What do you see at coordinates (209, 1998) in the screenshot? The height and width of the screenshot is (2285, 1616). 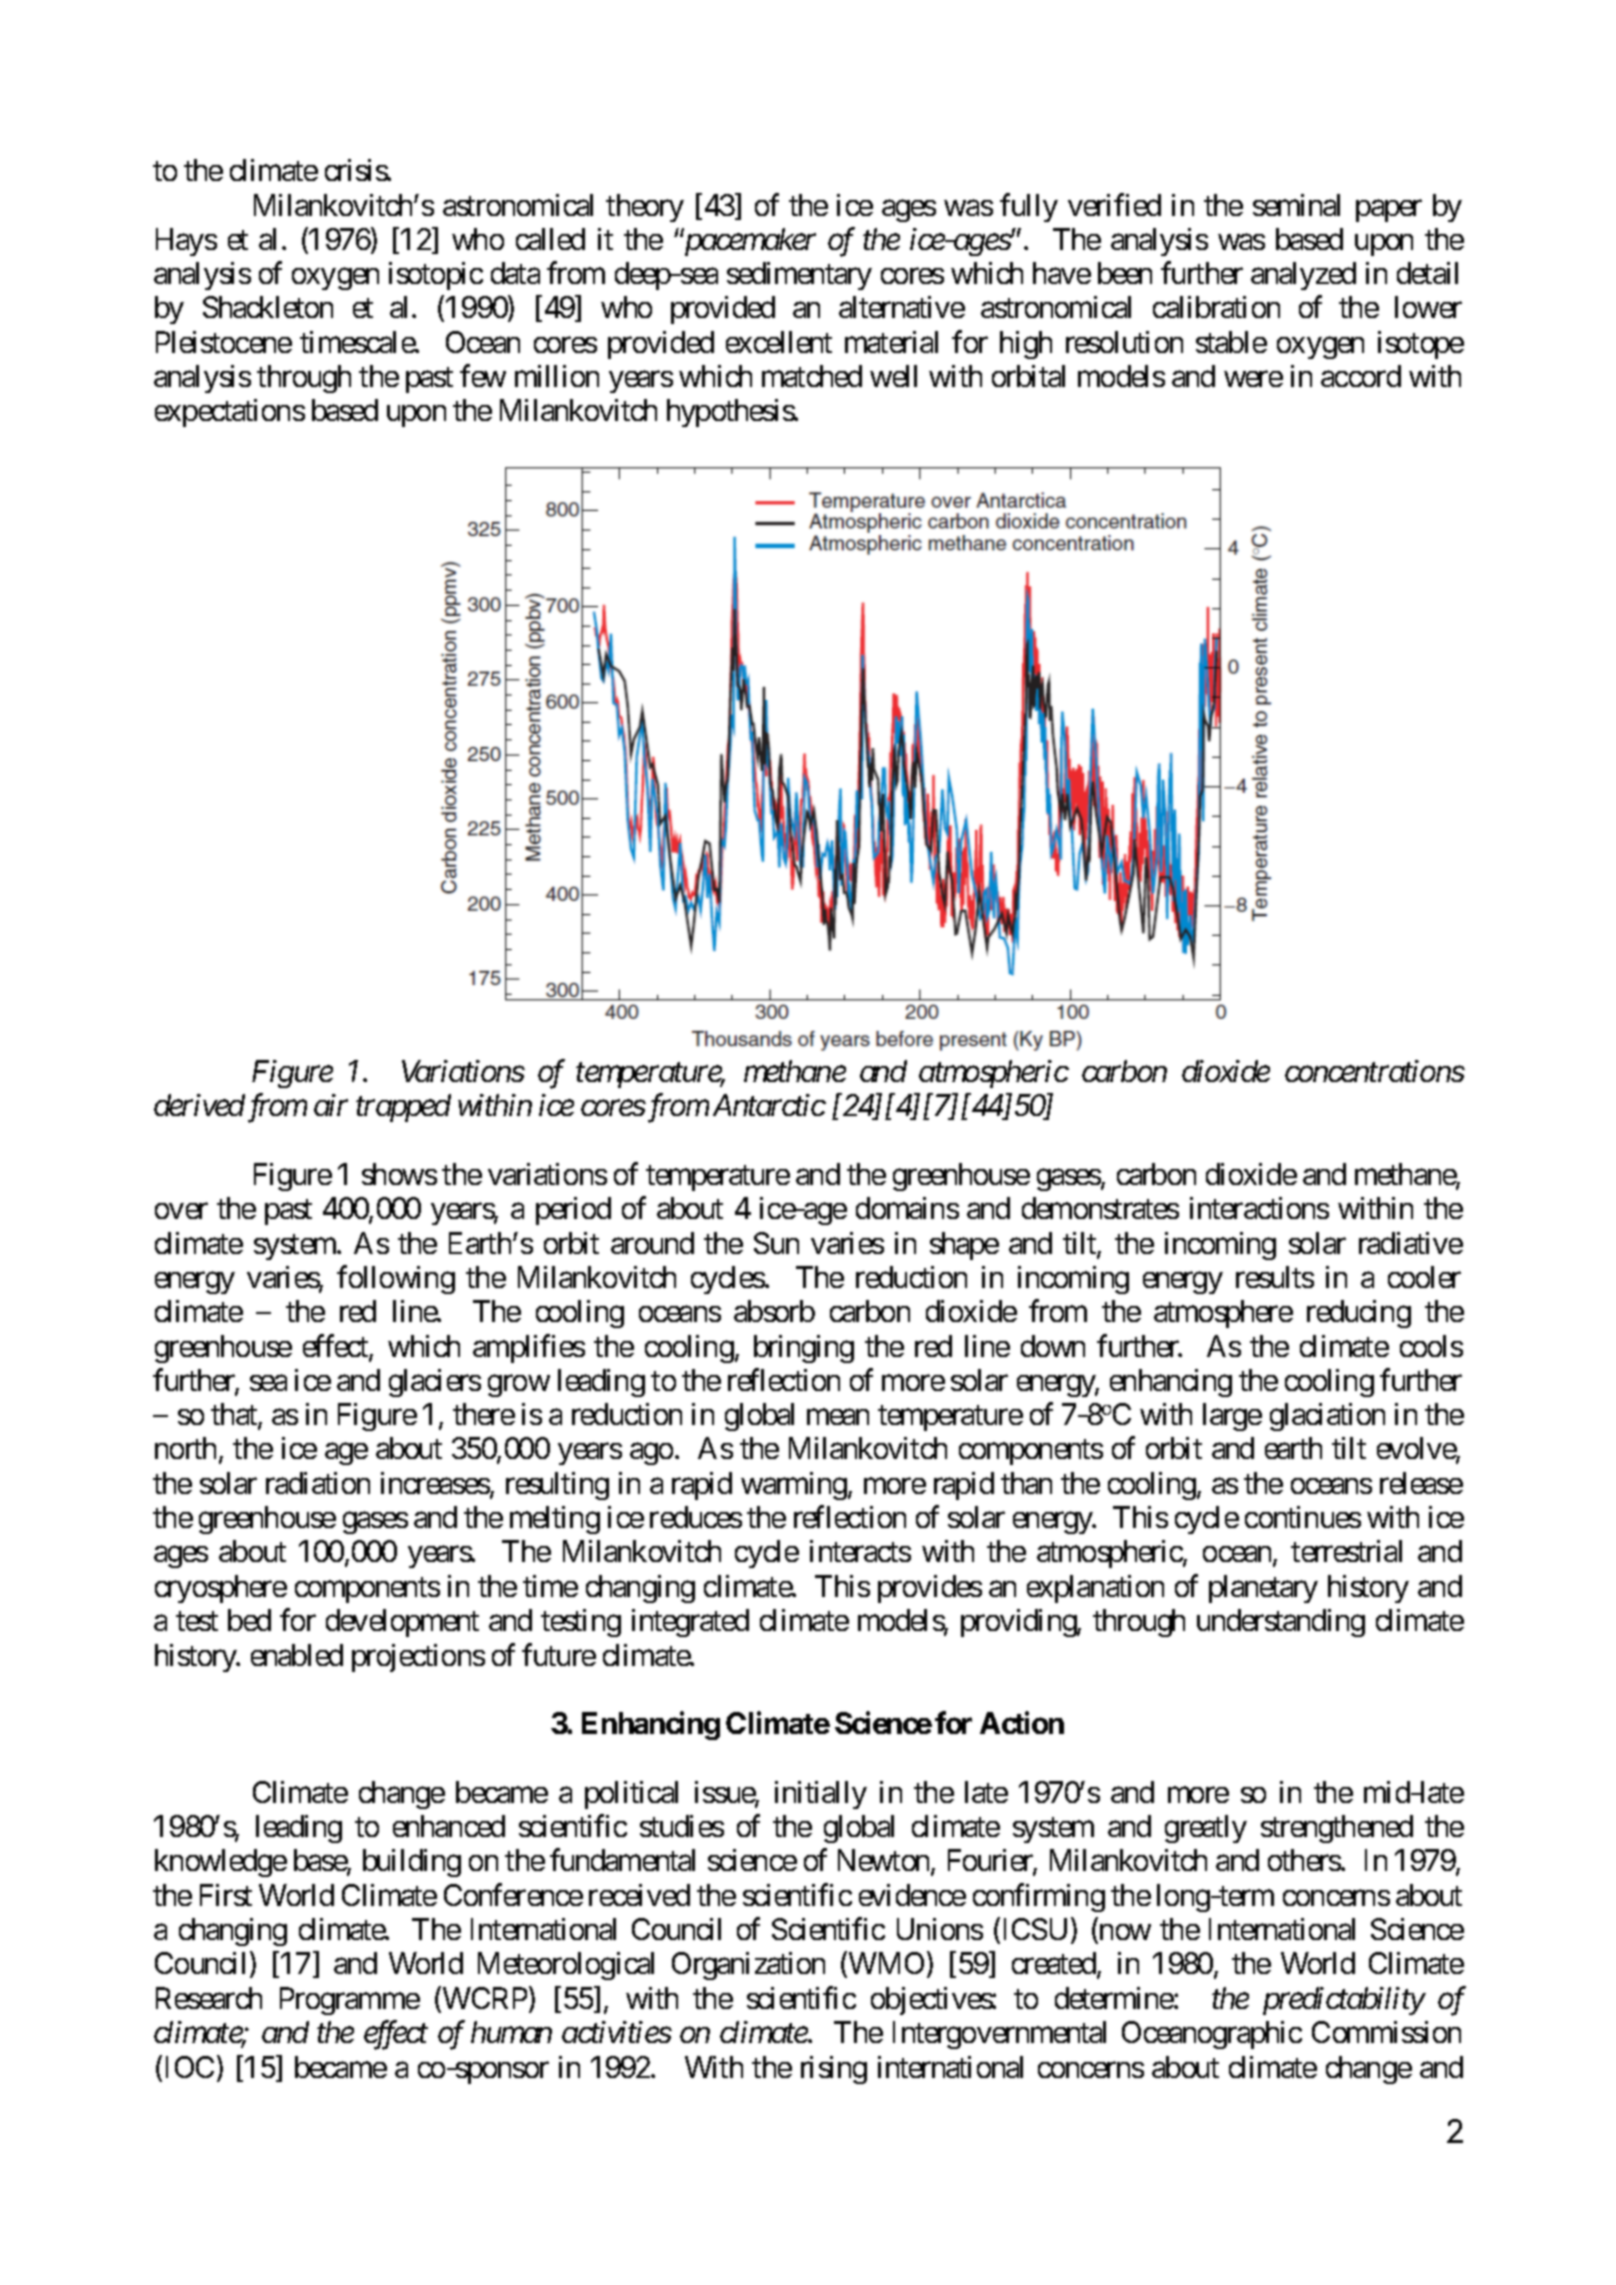 I see `Research` at bounding box center [209, 1998].
